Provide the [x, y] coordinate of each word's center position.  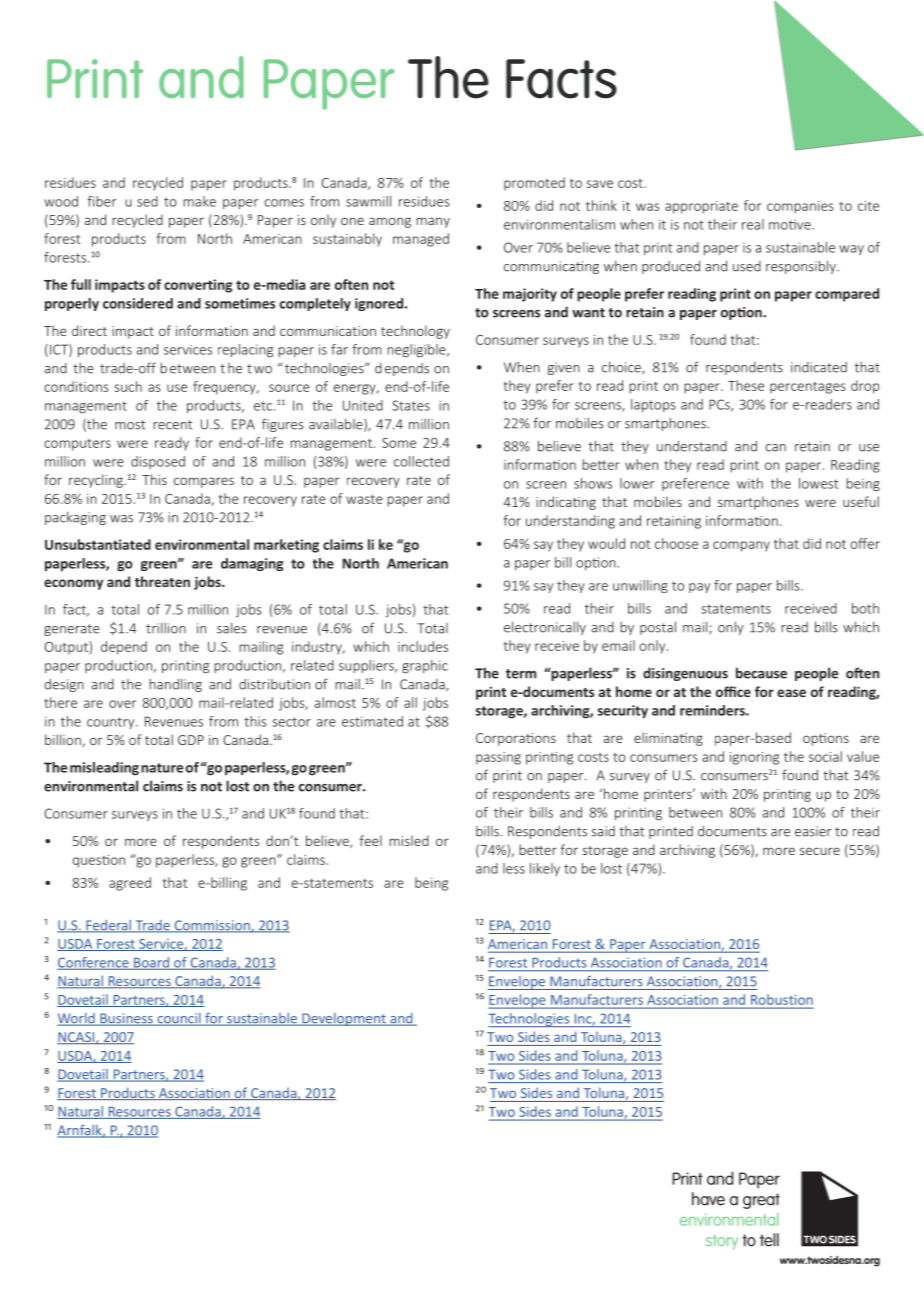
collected [421, 461]
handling [175, 685]
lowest [818, 483]
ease [791, 693]
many [433, 222]
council [179, 1019]
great [761, 1201]
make [199, 201]
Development [344, 1019]
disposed [158, 462]
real [753, 224]
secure [820, 851]
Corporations [516, 739]
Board [151, 963]
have [708, 1199]
